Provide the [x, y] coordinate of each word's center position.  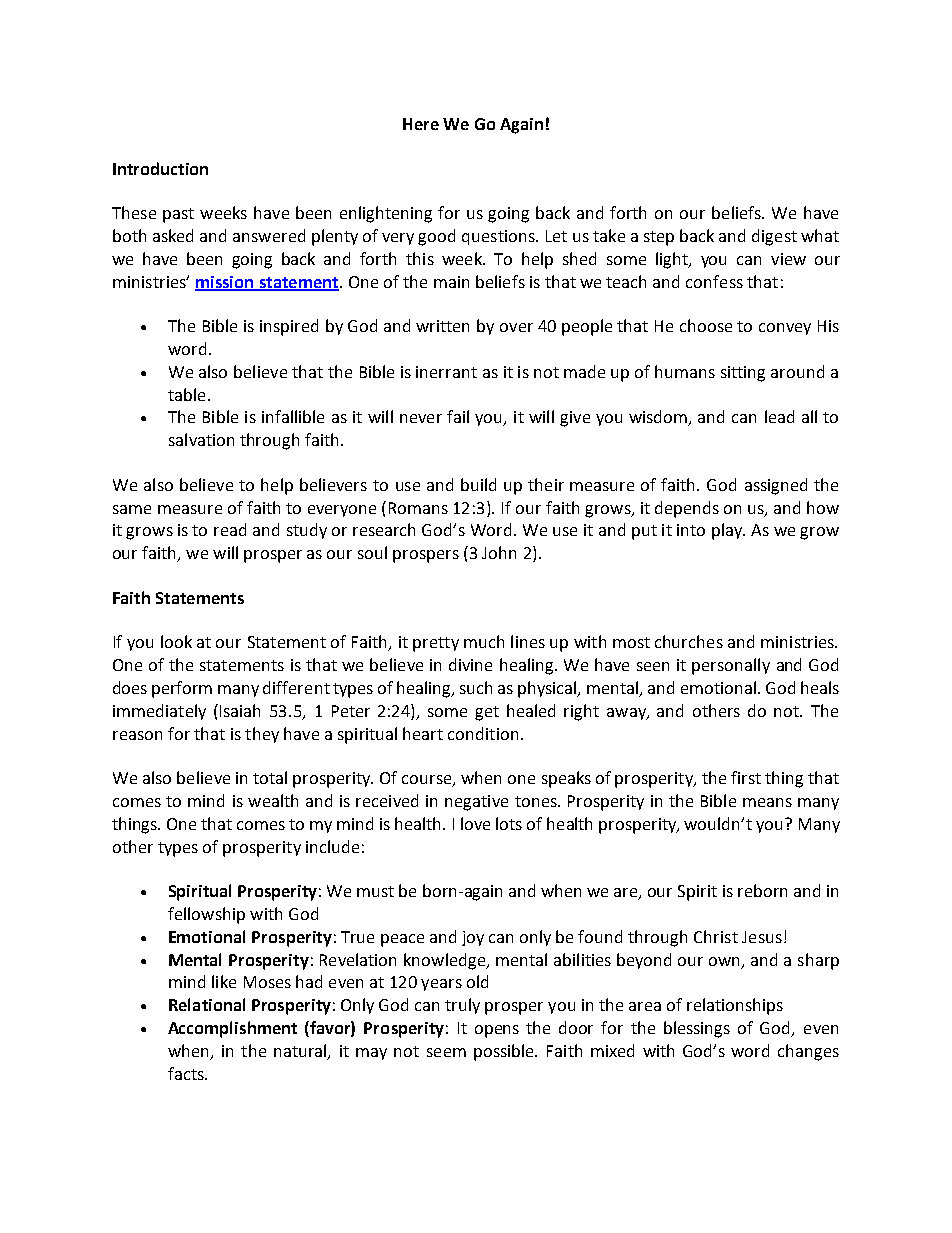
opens [497, 1031]
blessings [697, 1029]
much [484, 641]
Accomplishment [232, 1029]
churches [689, 641]
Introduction [160, 168]
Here [421, 124]
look [176, 641]
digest [774, 237]
